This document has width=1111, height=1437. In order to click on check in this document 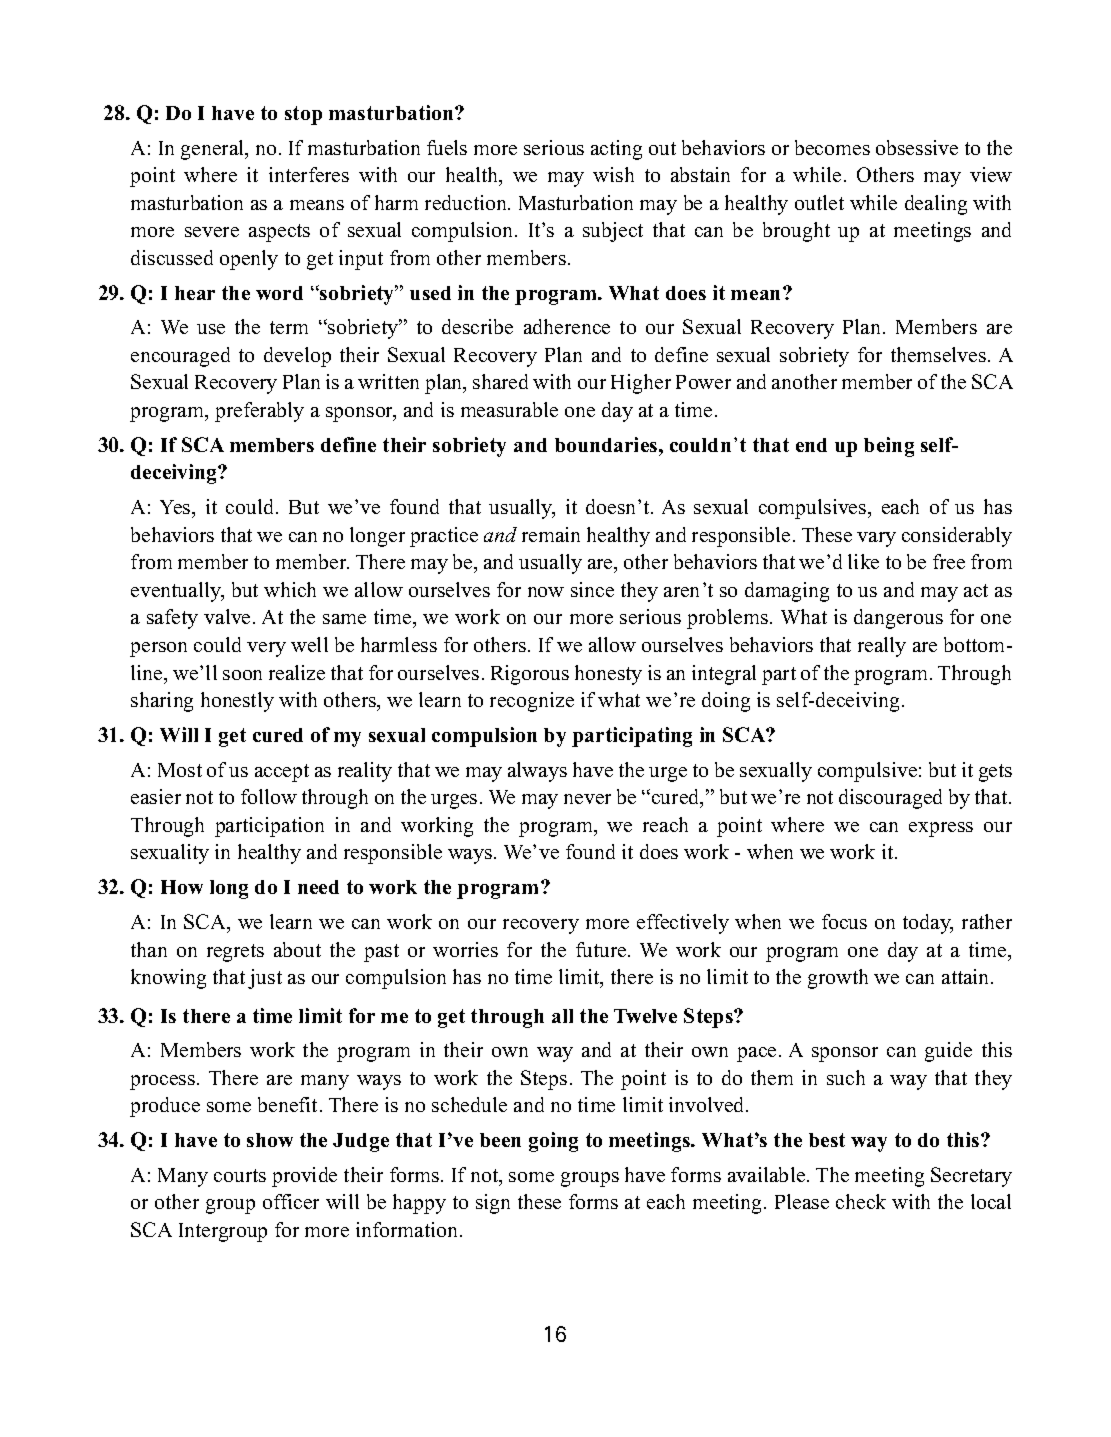, I will do `click(861, 1201)`.
